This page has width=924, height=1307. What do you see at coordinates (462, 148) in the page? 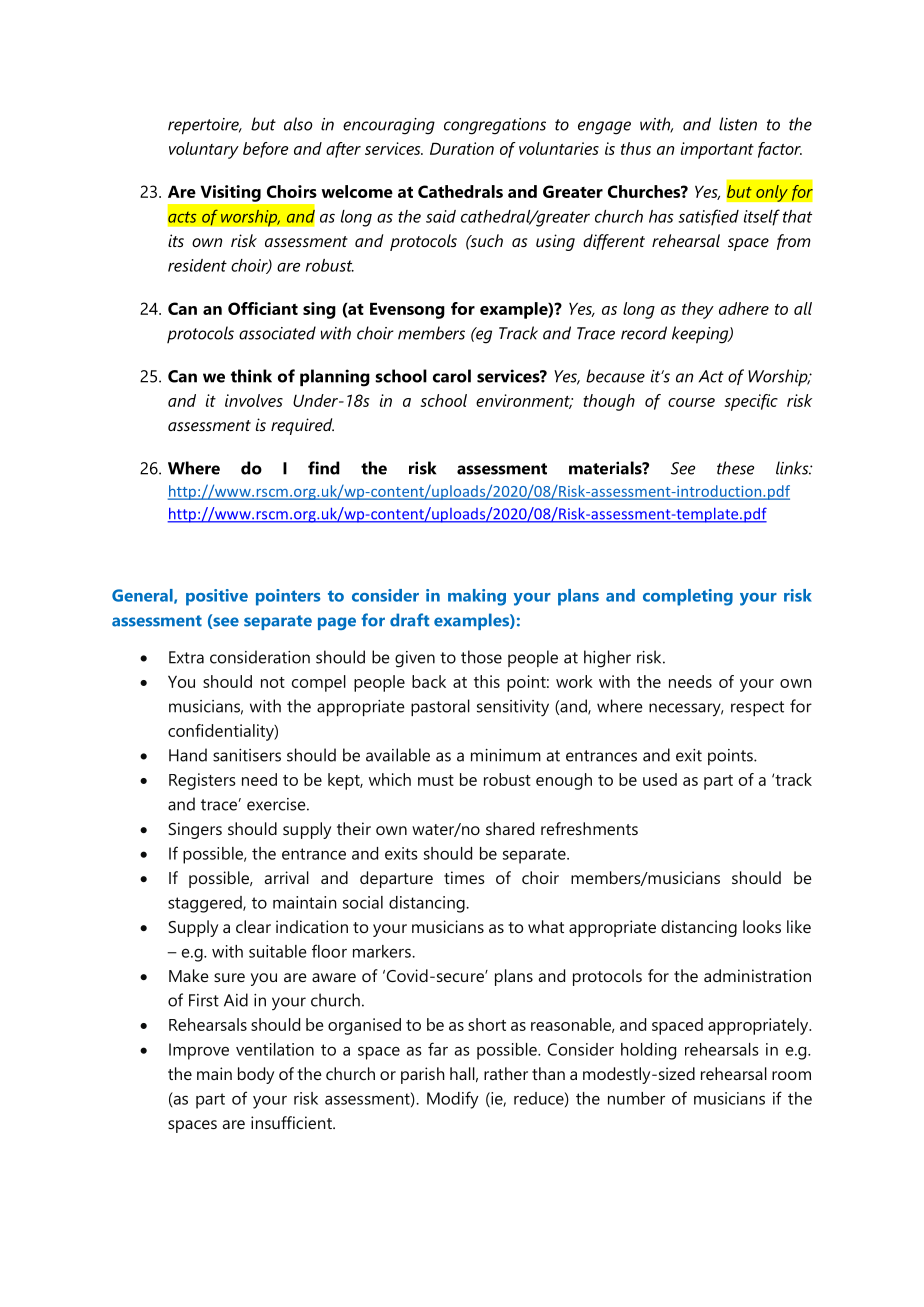
I see `Duration` at bounding box center [462, 148].
